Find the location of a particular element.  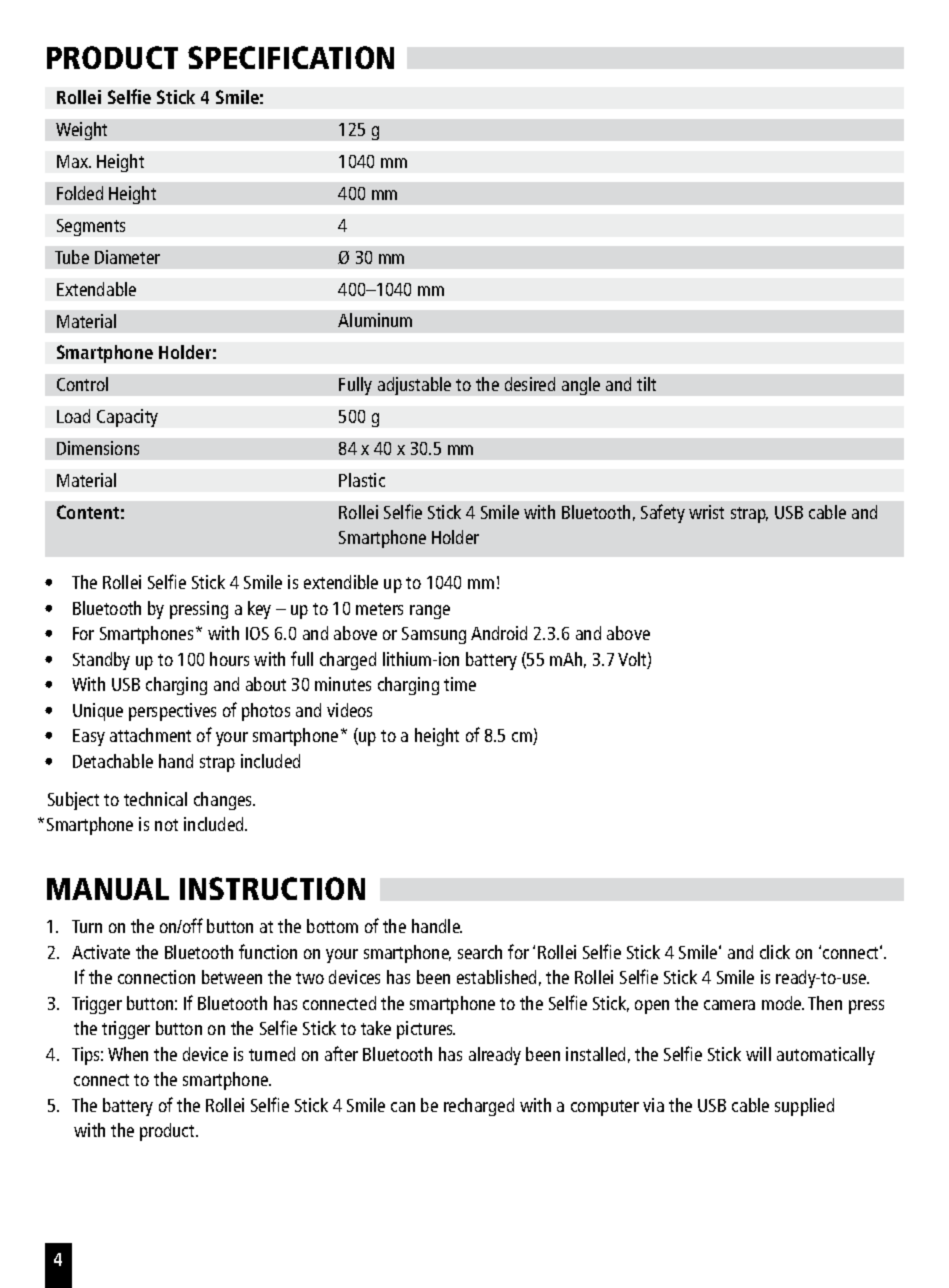

Plastic is located at coordinates (362, 480).
